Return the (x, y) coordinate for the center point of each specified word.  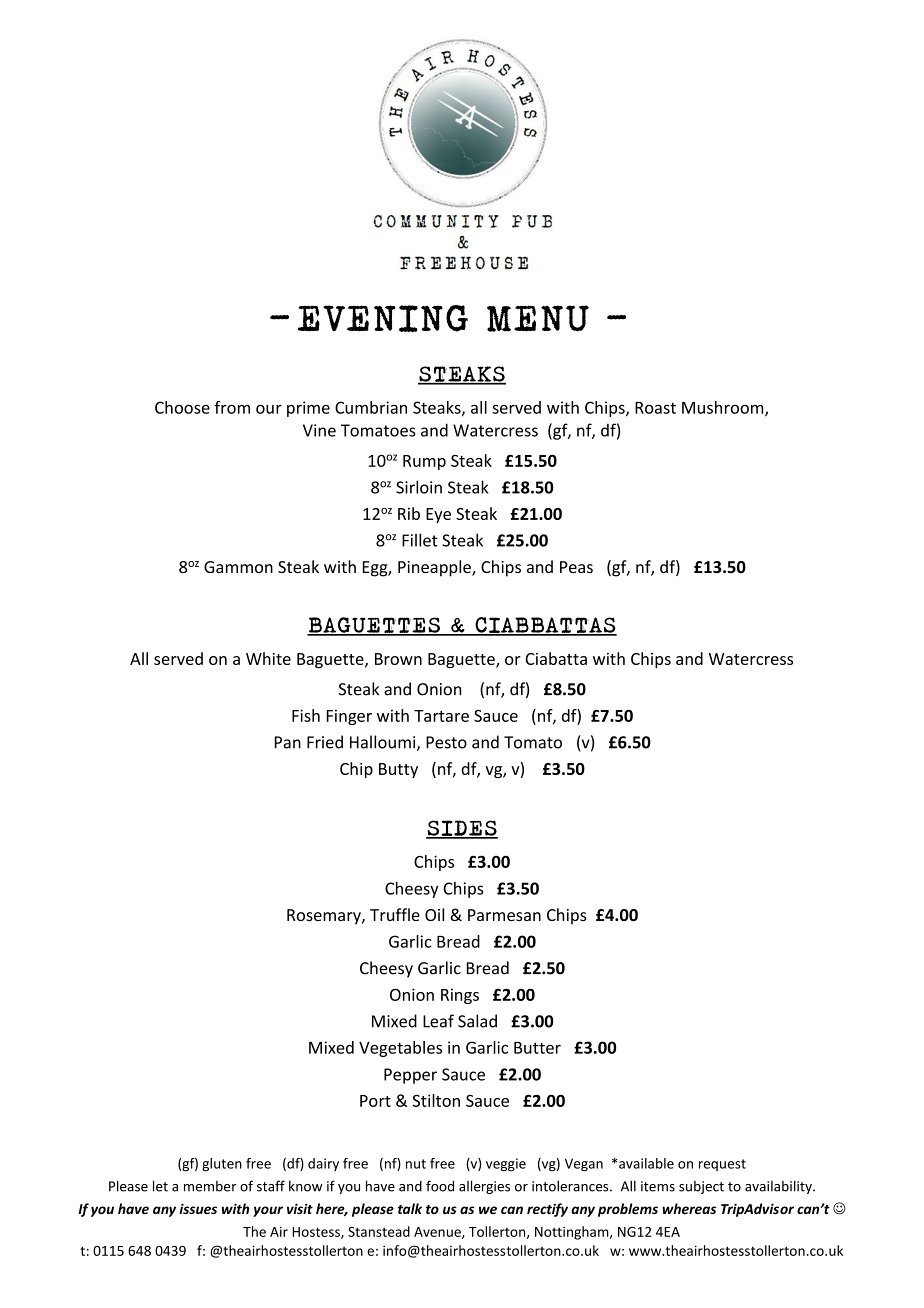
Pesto (446, 742)
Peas (576, 567)
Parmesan (504, 915)
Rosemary (325, 917)
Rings (460, 996)
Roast (655, 408)
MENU (538, 318)
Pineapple (435, 568)
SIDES (462, 829)
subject (701, 1187)
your (268, 1211)
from (232, 407)
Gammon (238, 567)
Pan (288, 742)
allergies (484, 1187)
